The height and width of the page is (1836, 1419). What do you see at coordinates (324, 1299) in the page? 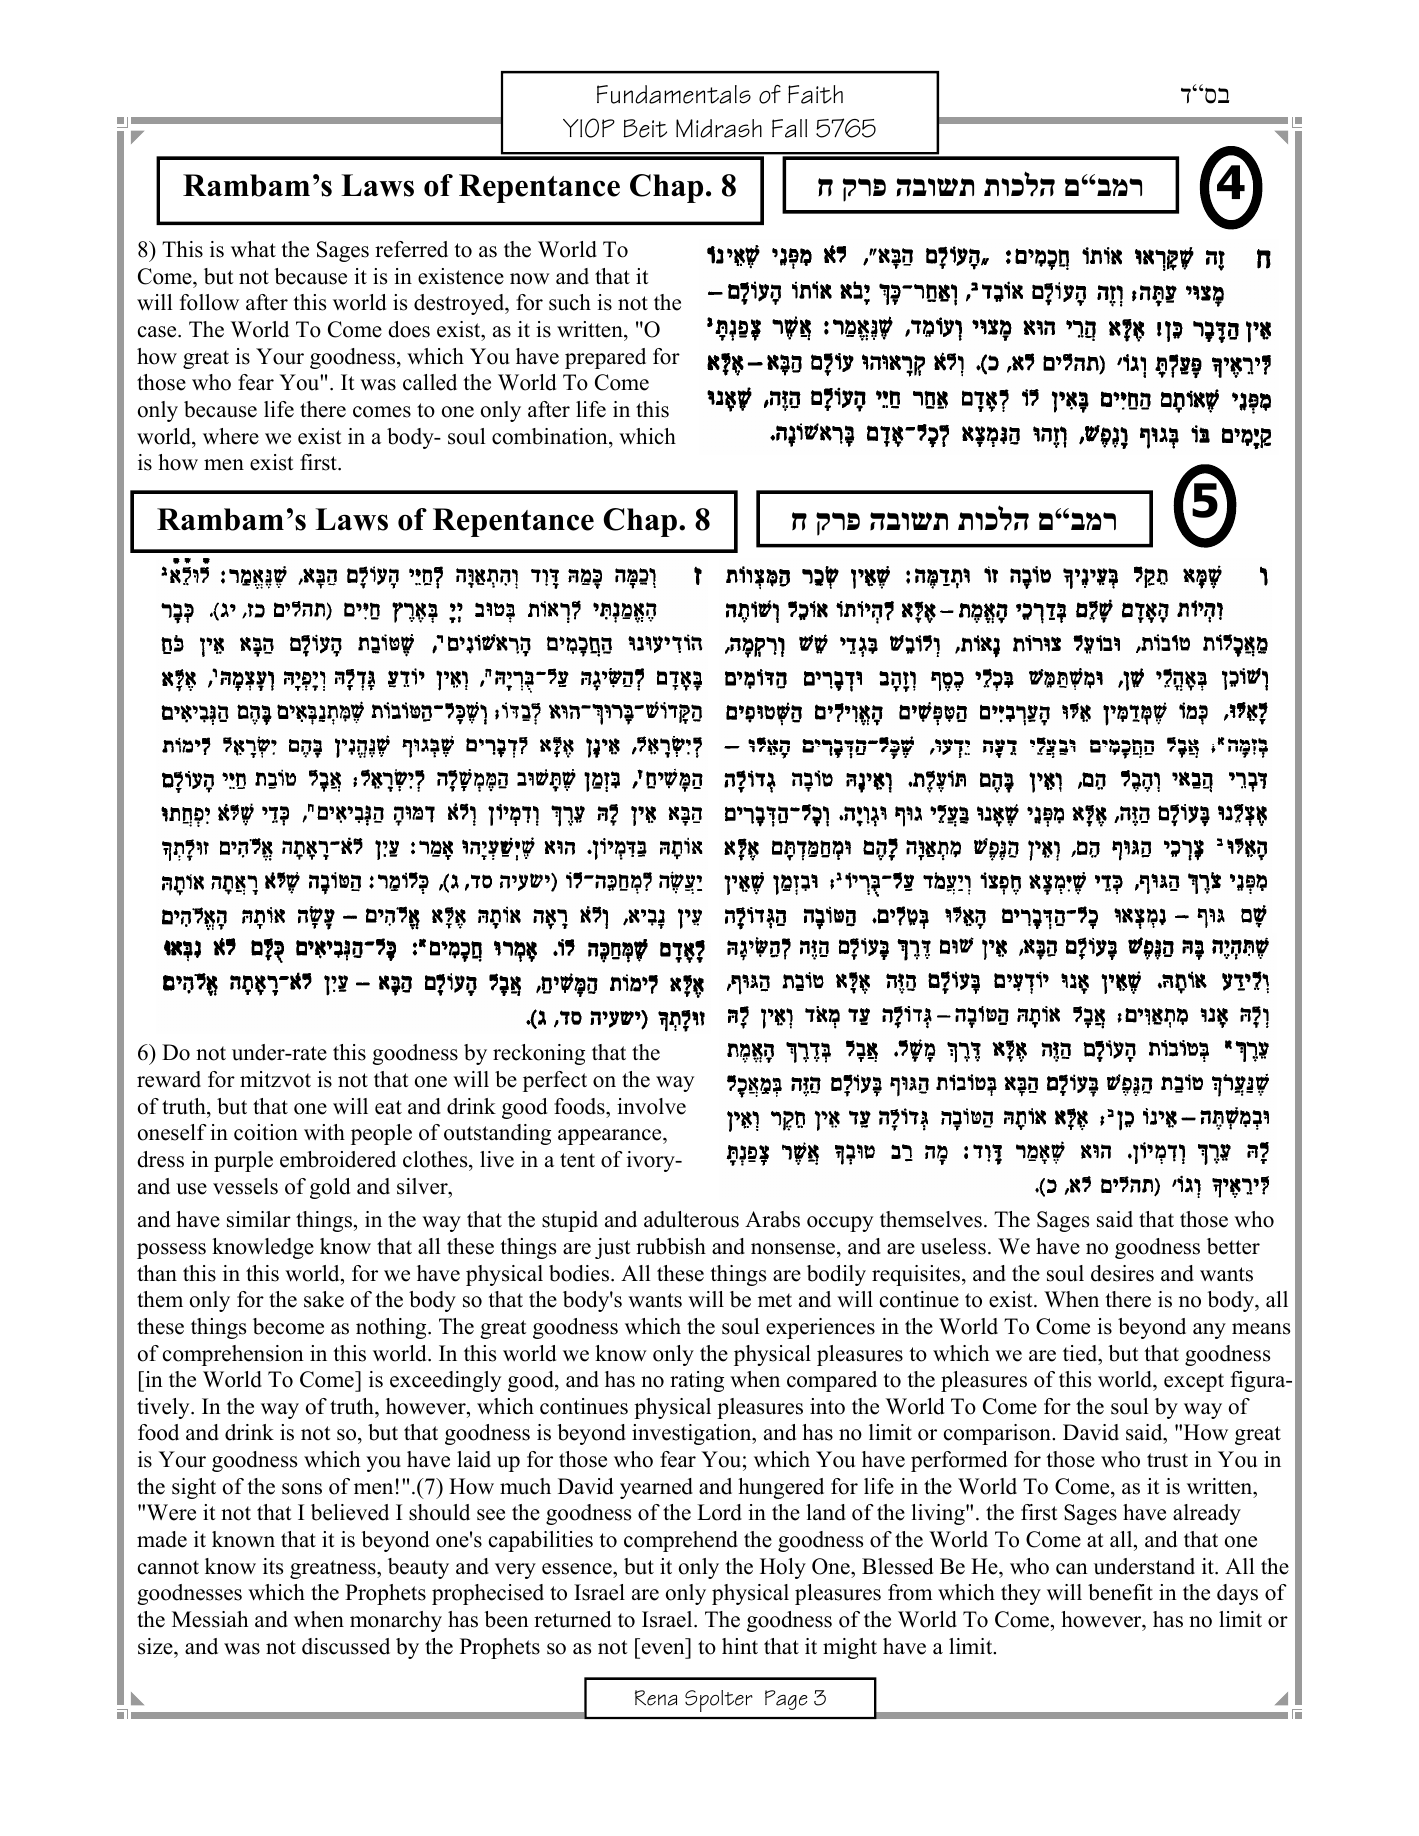
I see `sake` at bounding box center [324, 1299].
